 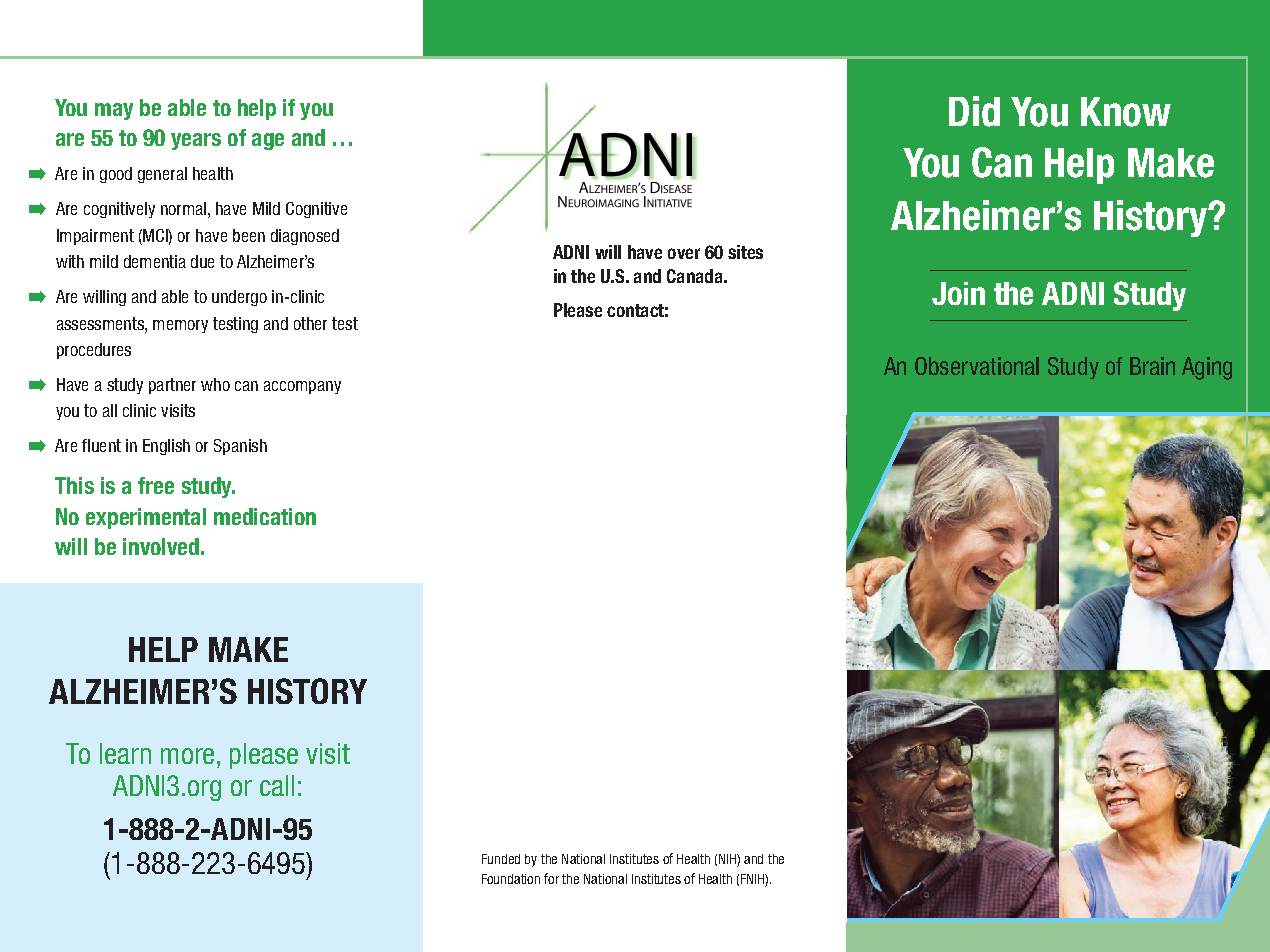 I want to click on Foundation, so click(x=511, y=879).
